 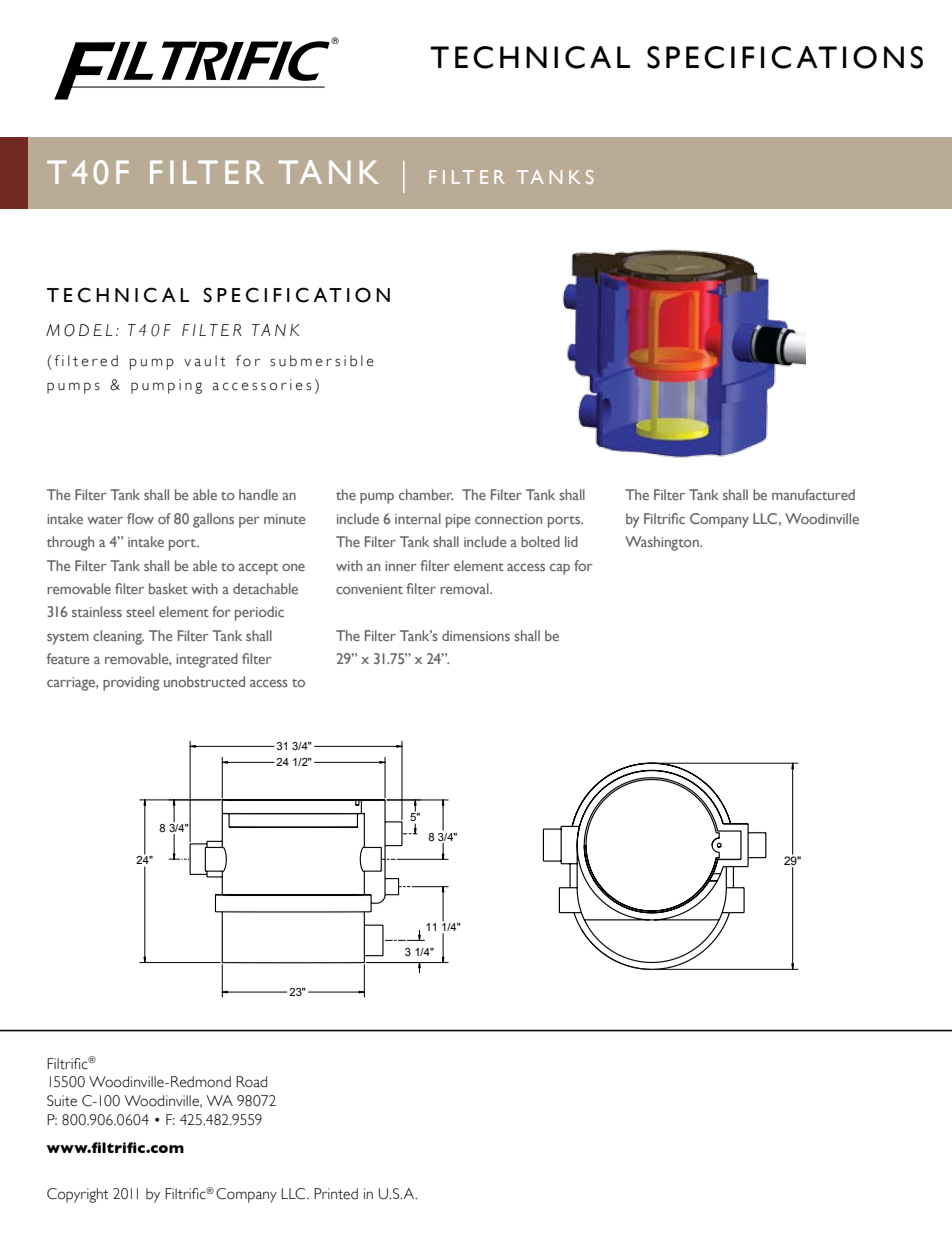 I want to click on flow, so click(x=140, y=518).
